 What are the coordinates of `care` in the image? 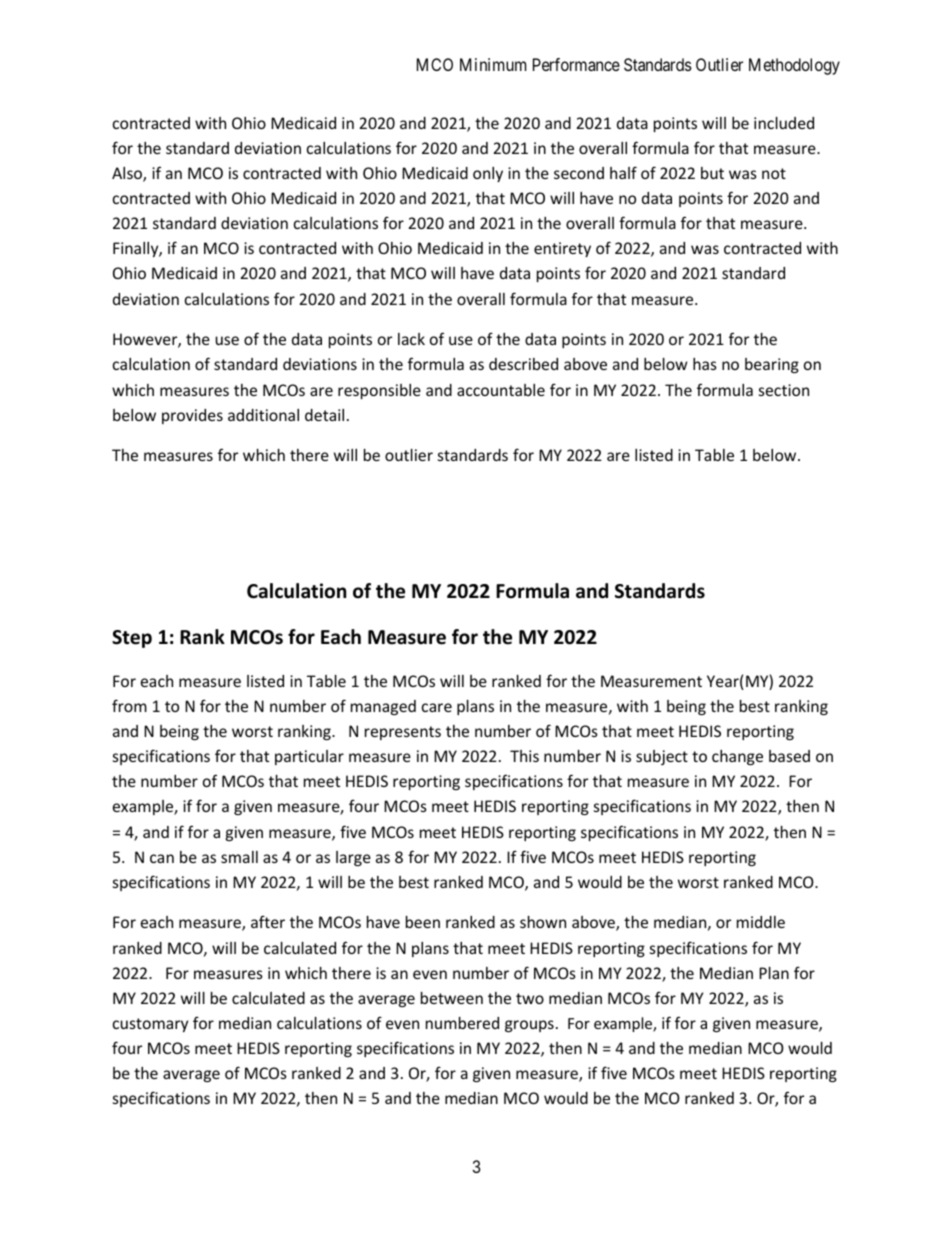 It's located at (437, 707).
